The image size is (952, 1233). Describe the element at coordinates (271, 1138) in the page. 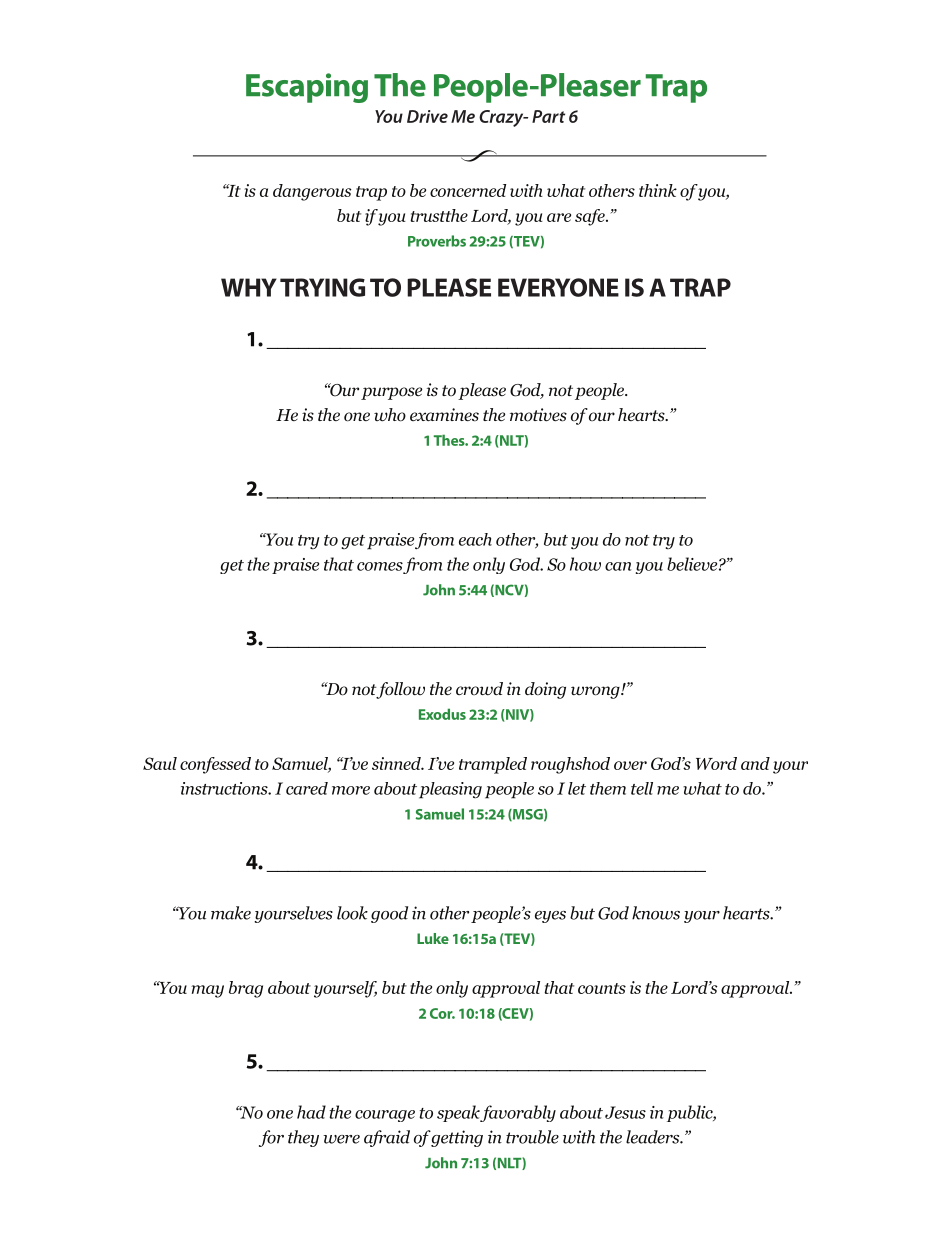

I see `for` at that location.
